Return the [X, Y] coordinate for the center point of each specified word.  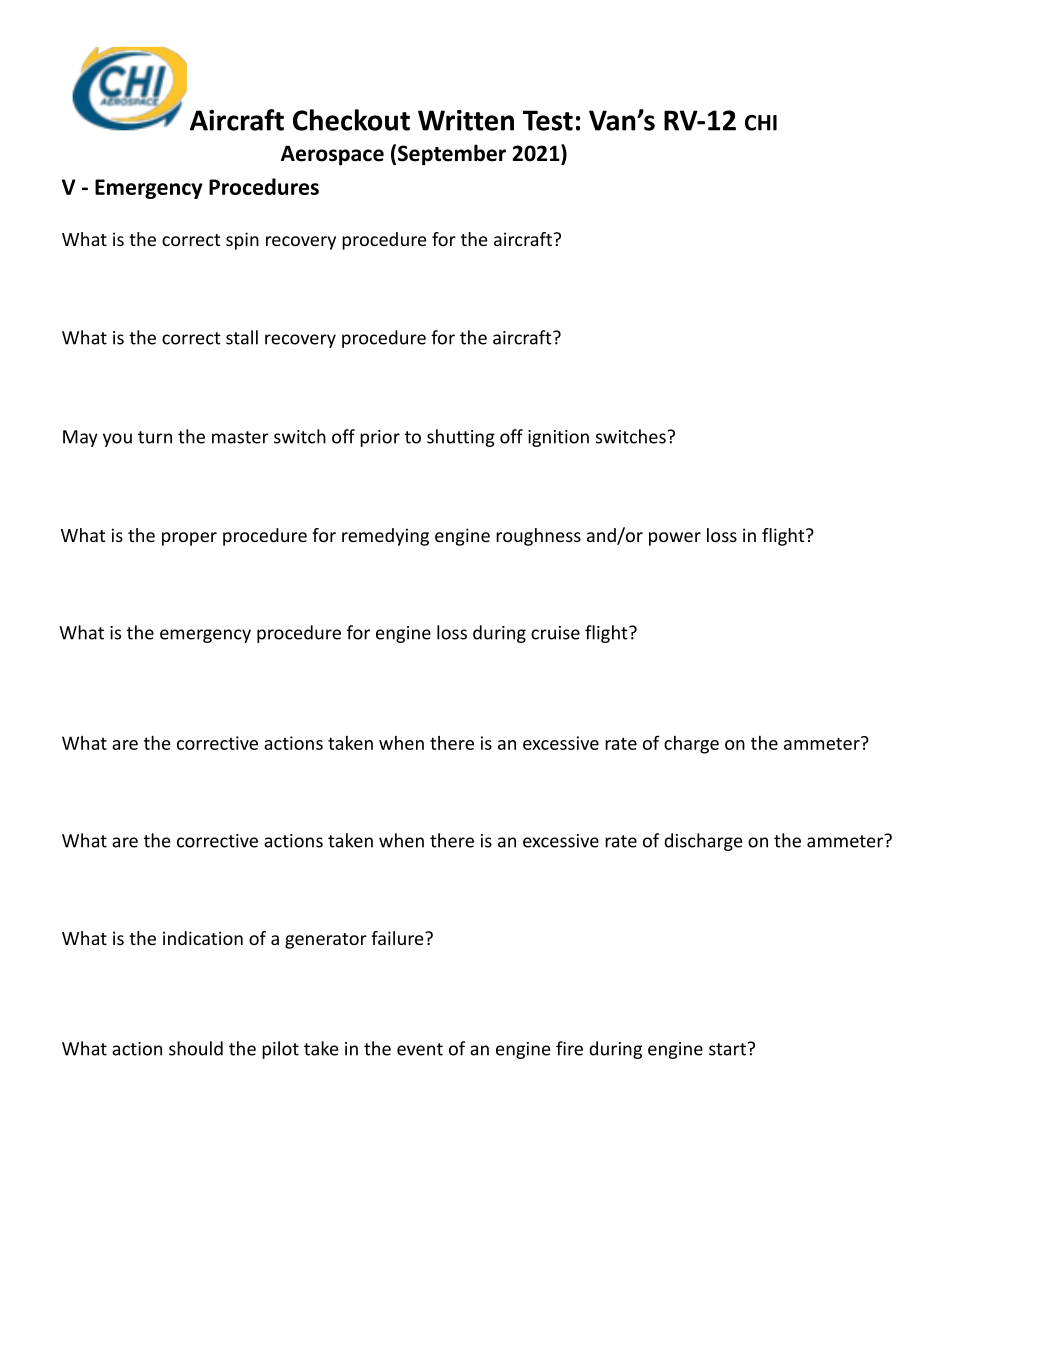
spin [242, 241]
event [420, 1049]
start [727, 1049]
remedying [385, 537]
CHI [761, 123]
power [675, 539]
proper [189, 539]
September [452, 155]
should [196, 1048]
